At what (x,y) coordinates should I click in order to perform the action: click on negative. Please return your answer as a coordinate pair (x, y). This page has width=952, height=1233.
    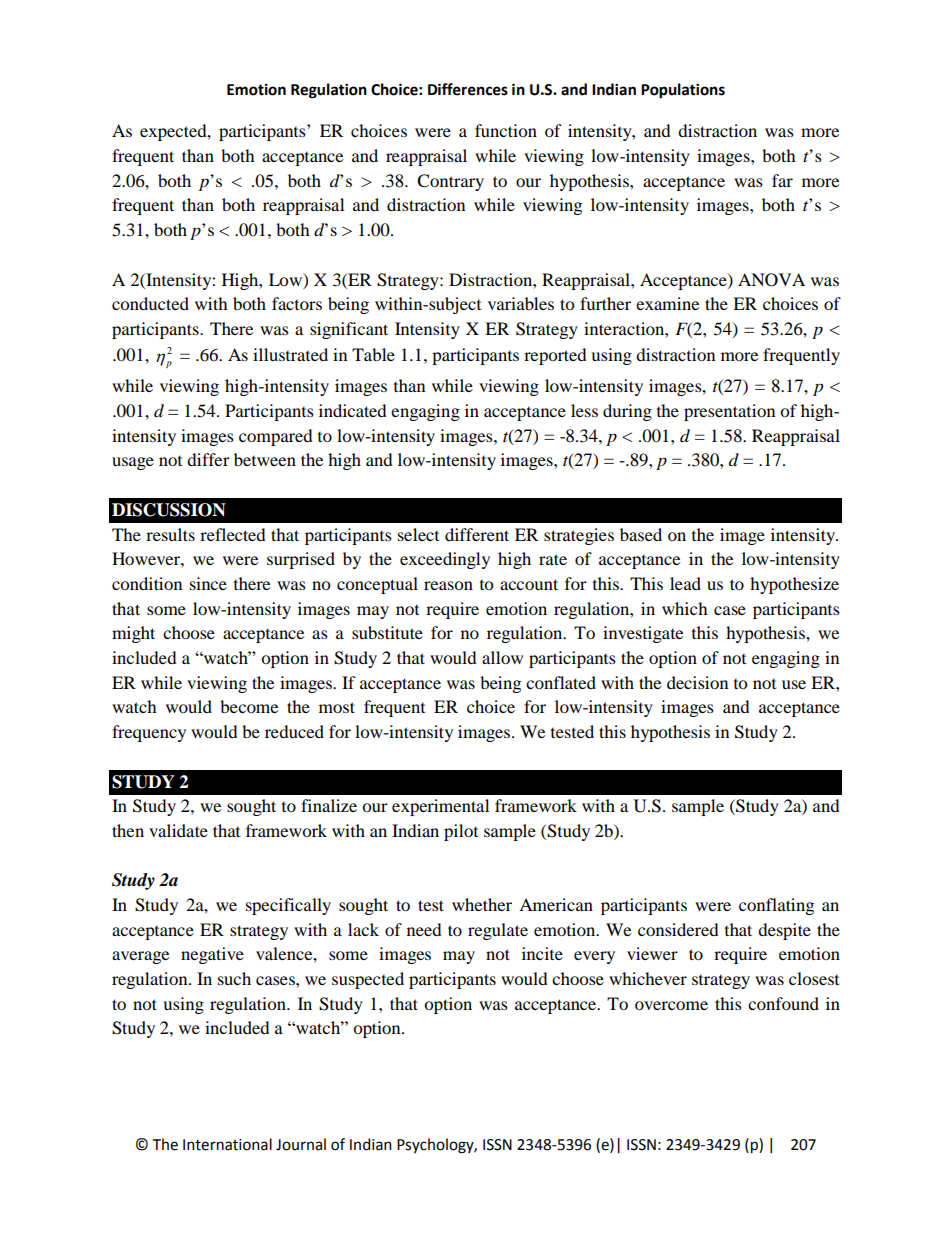
    Looking at the image, I should click on (212, 955).
